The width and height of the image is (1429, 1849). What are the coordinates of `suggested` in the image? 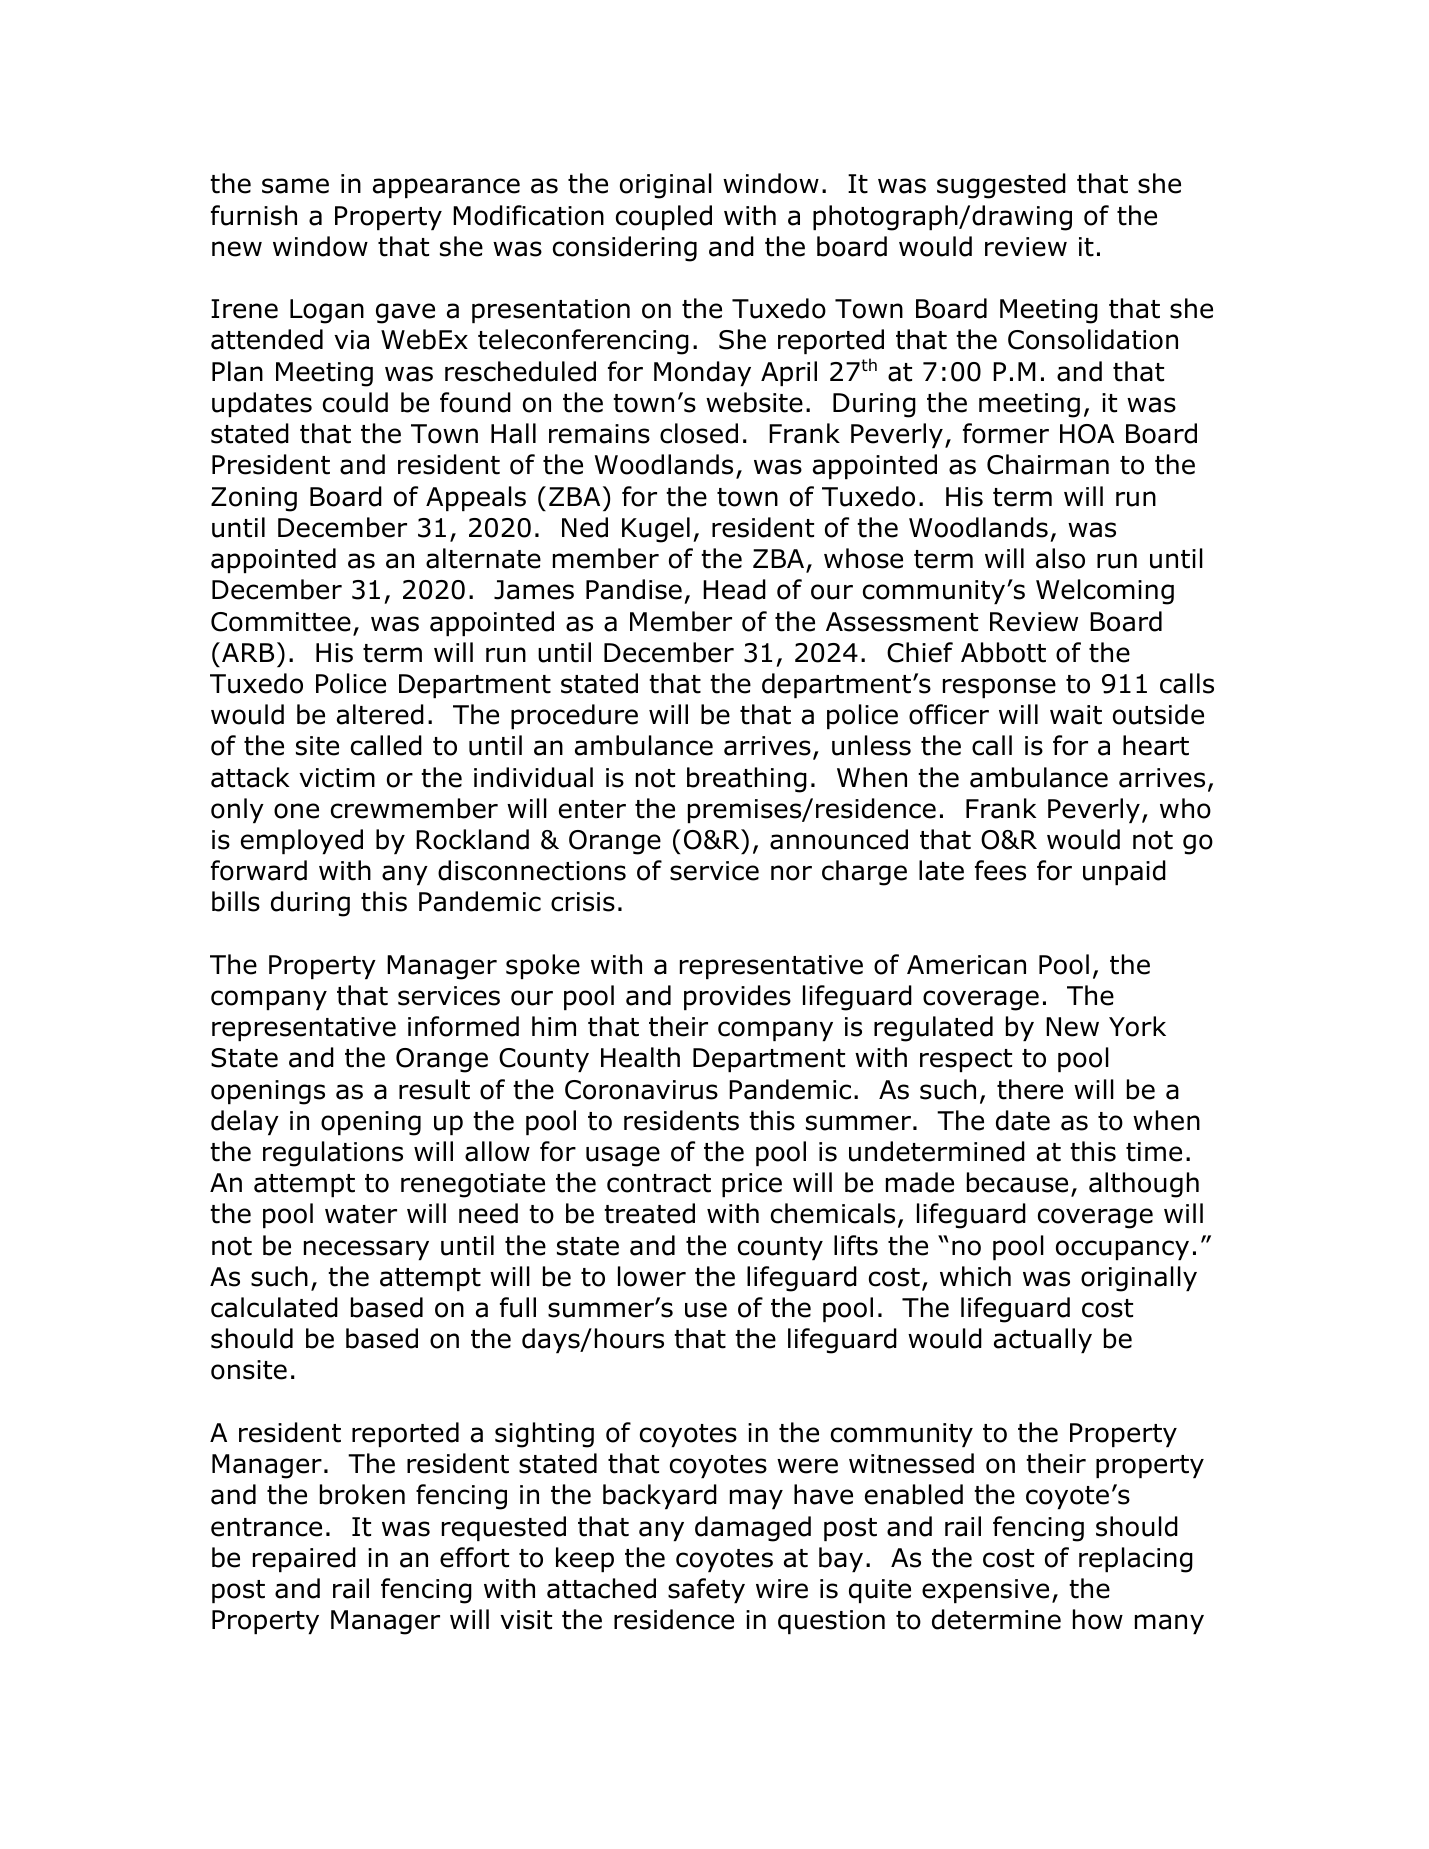 It's located at (1001, 186).
